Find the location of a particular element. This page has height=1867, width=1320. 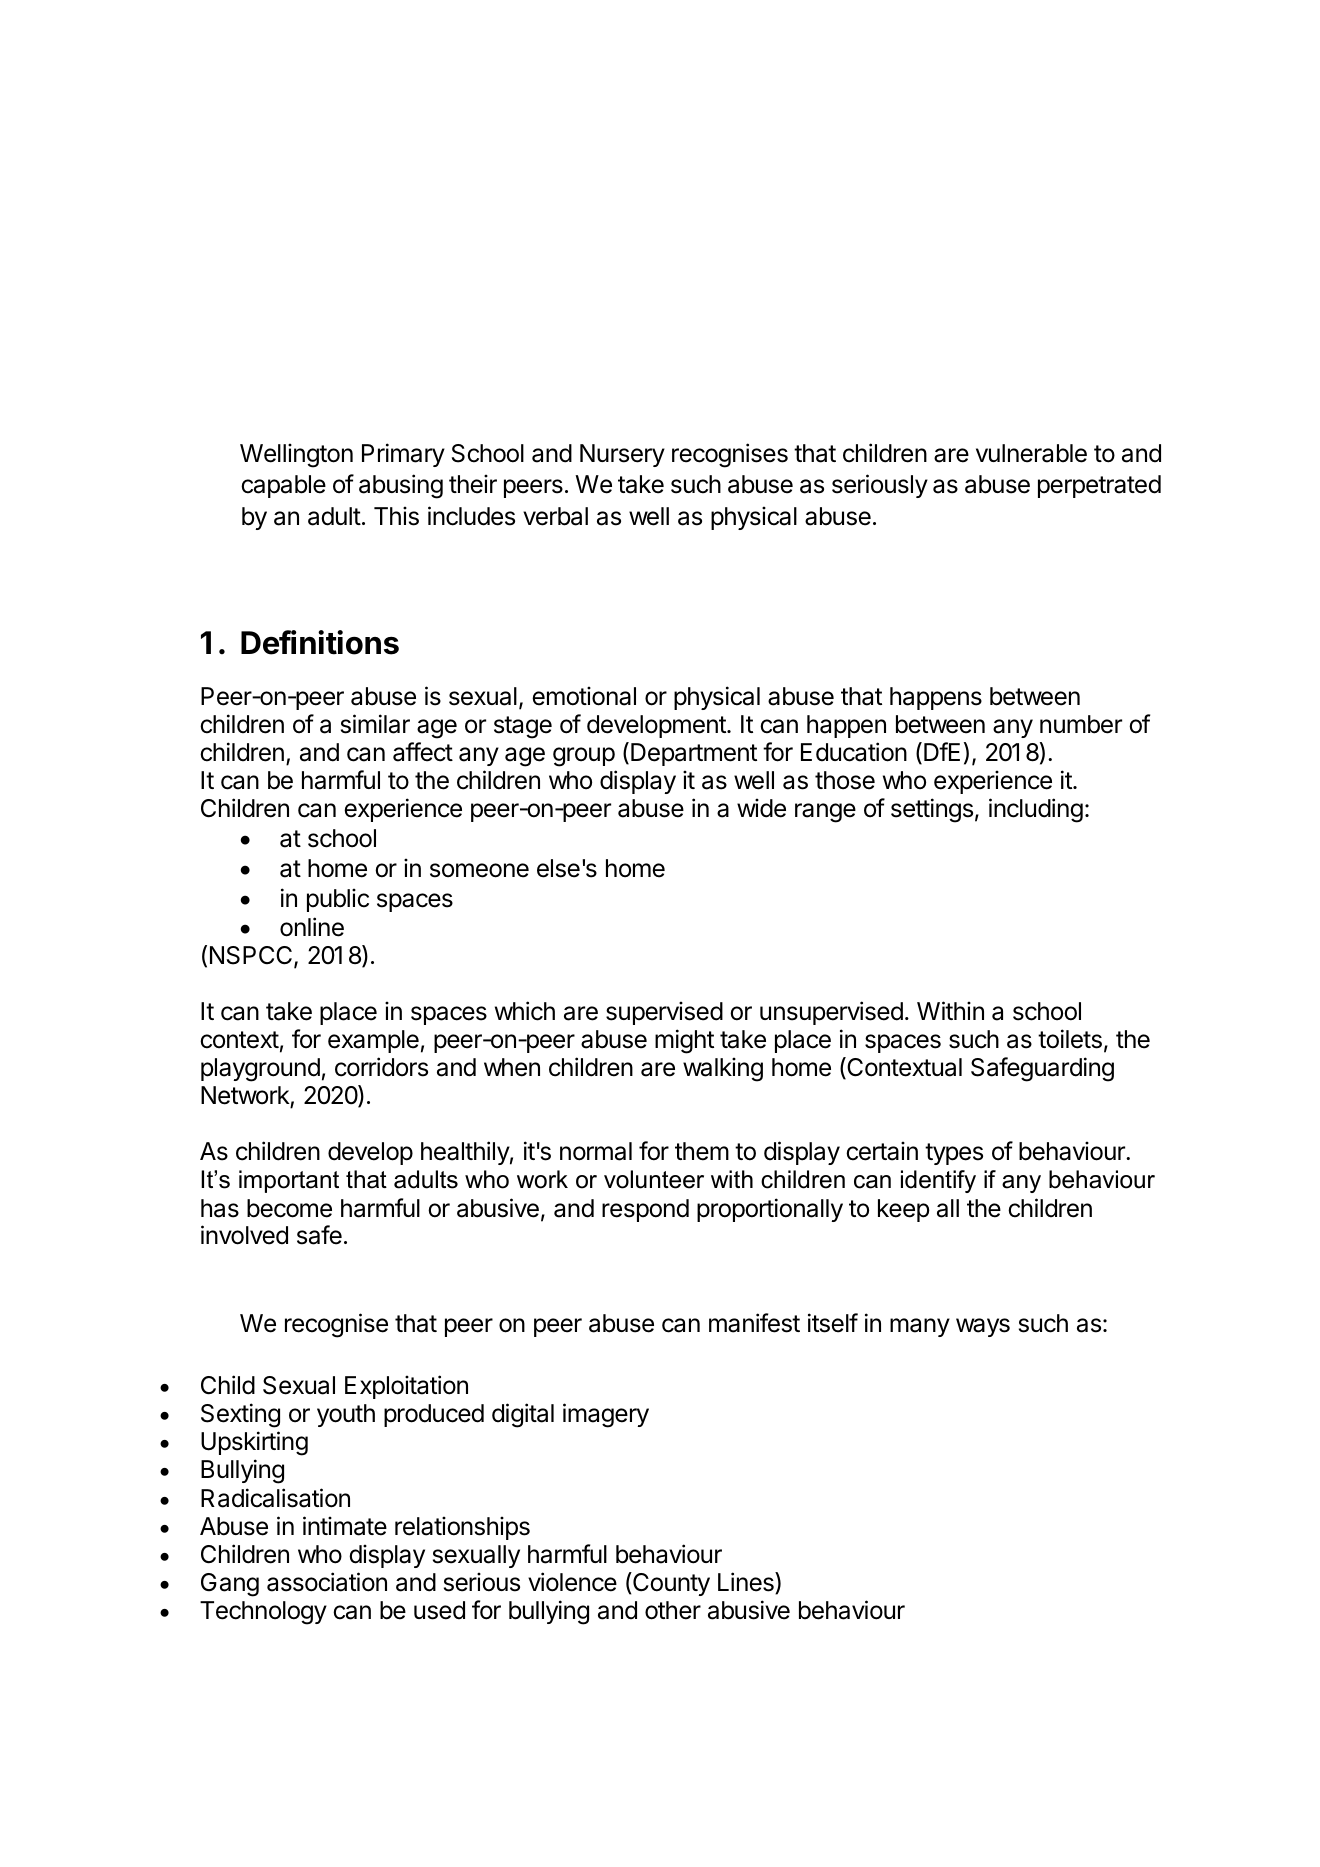

vulnerable is located at coordinates (1031, 453).
